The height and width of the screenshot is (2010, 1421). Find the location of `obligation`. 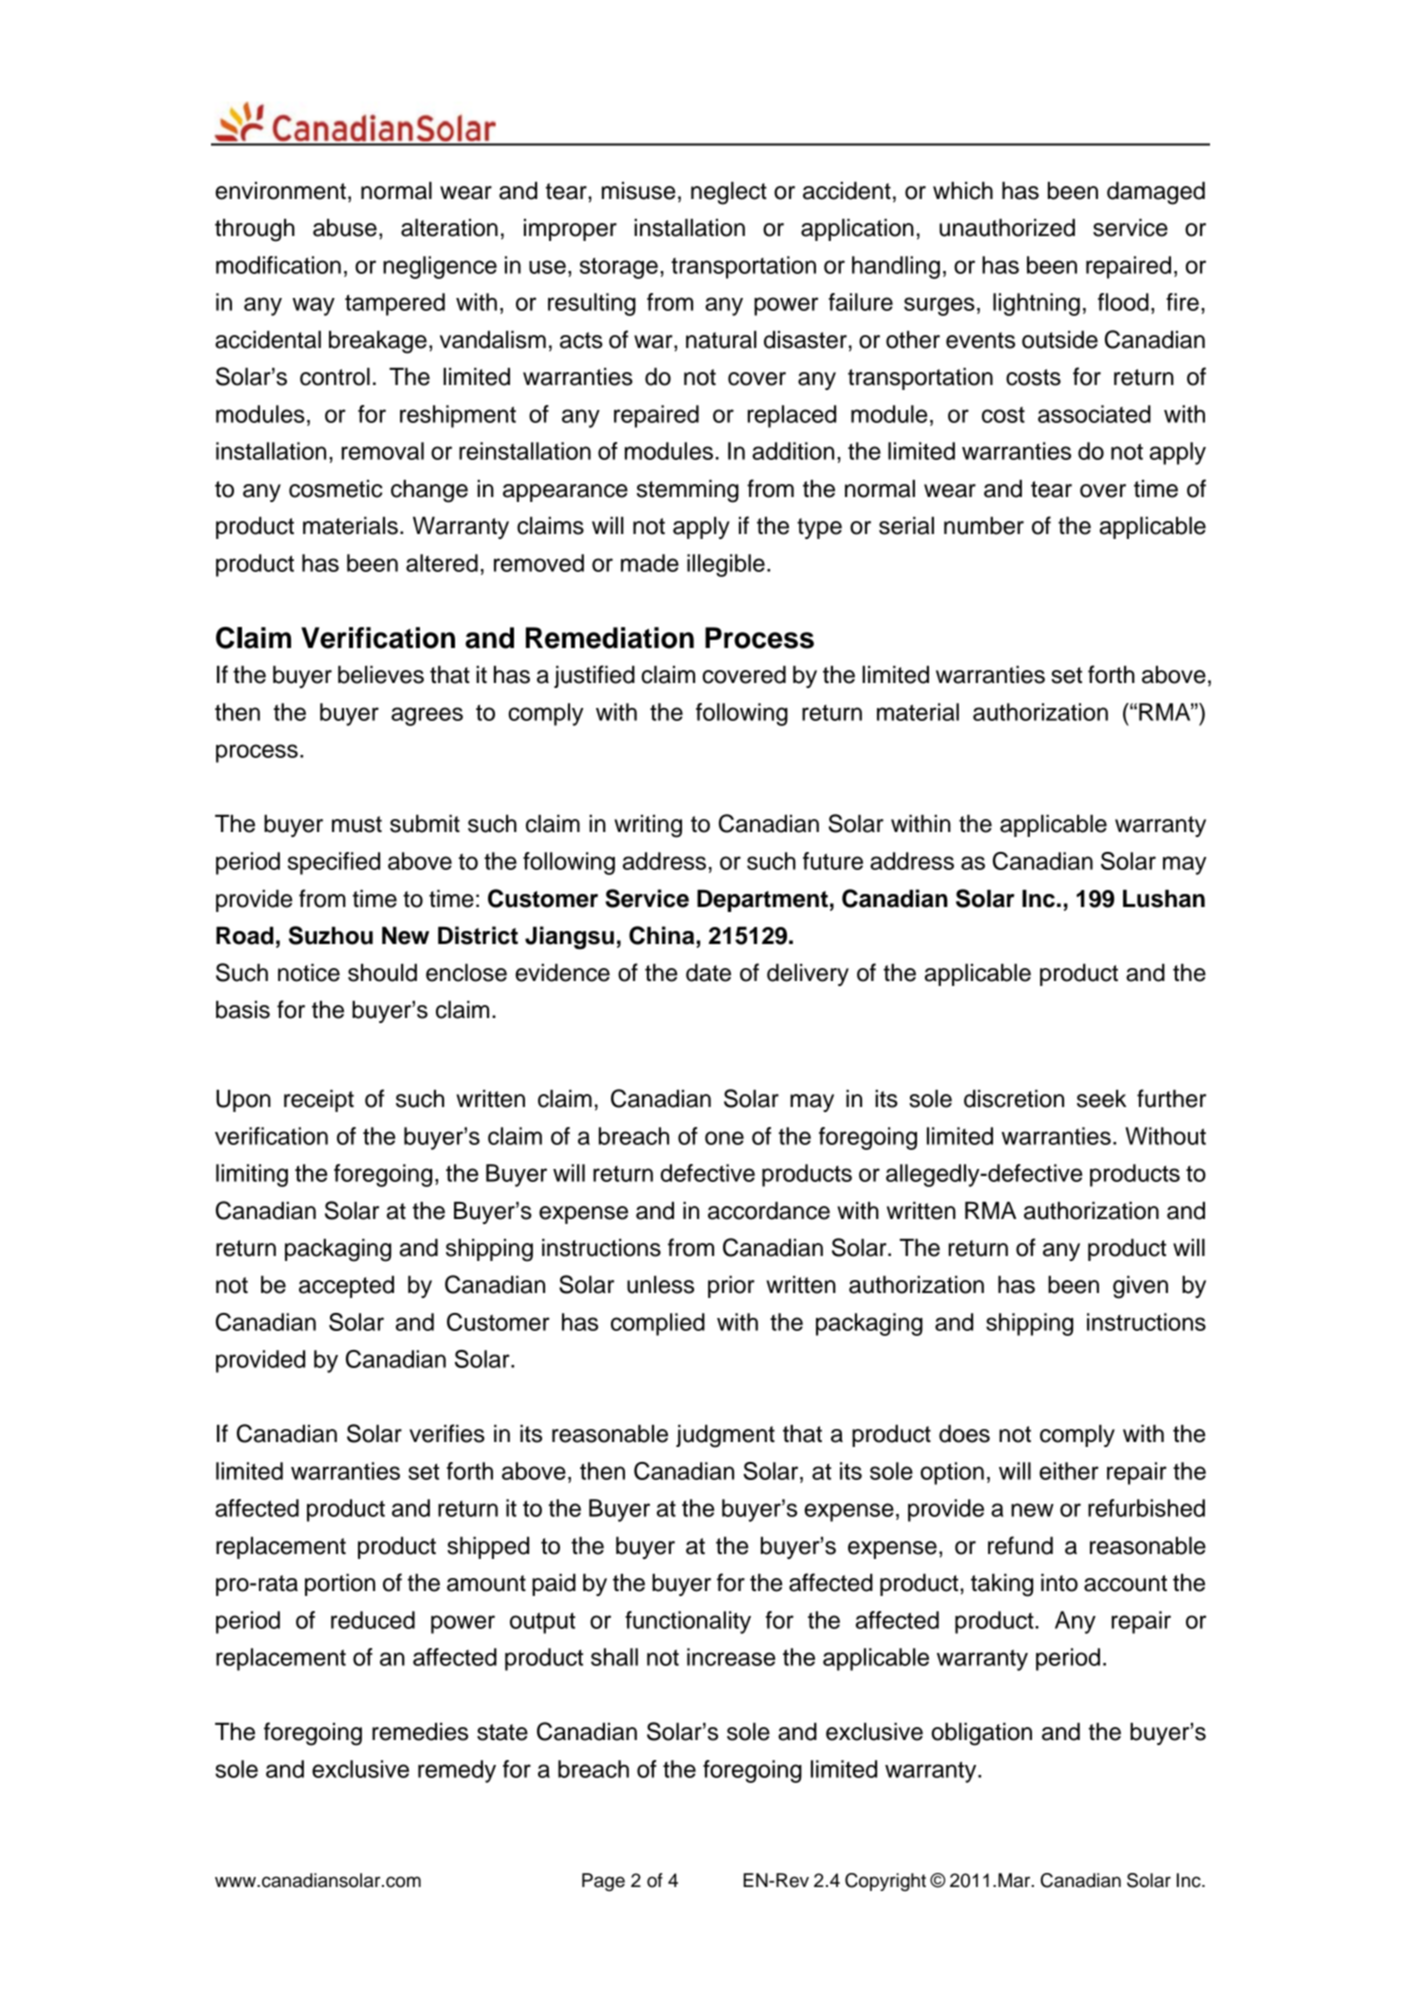

obligation is located at coordinates (982, 1734).
